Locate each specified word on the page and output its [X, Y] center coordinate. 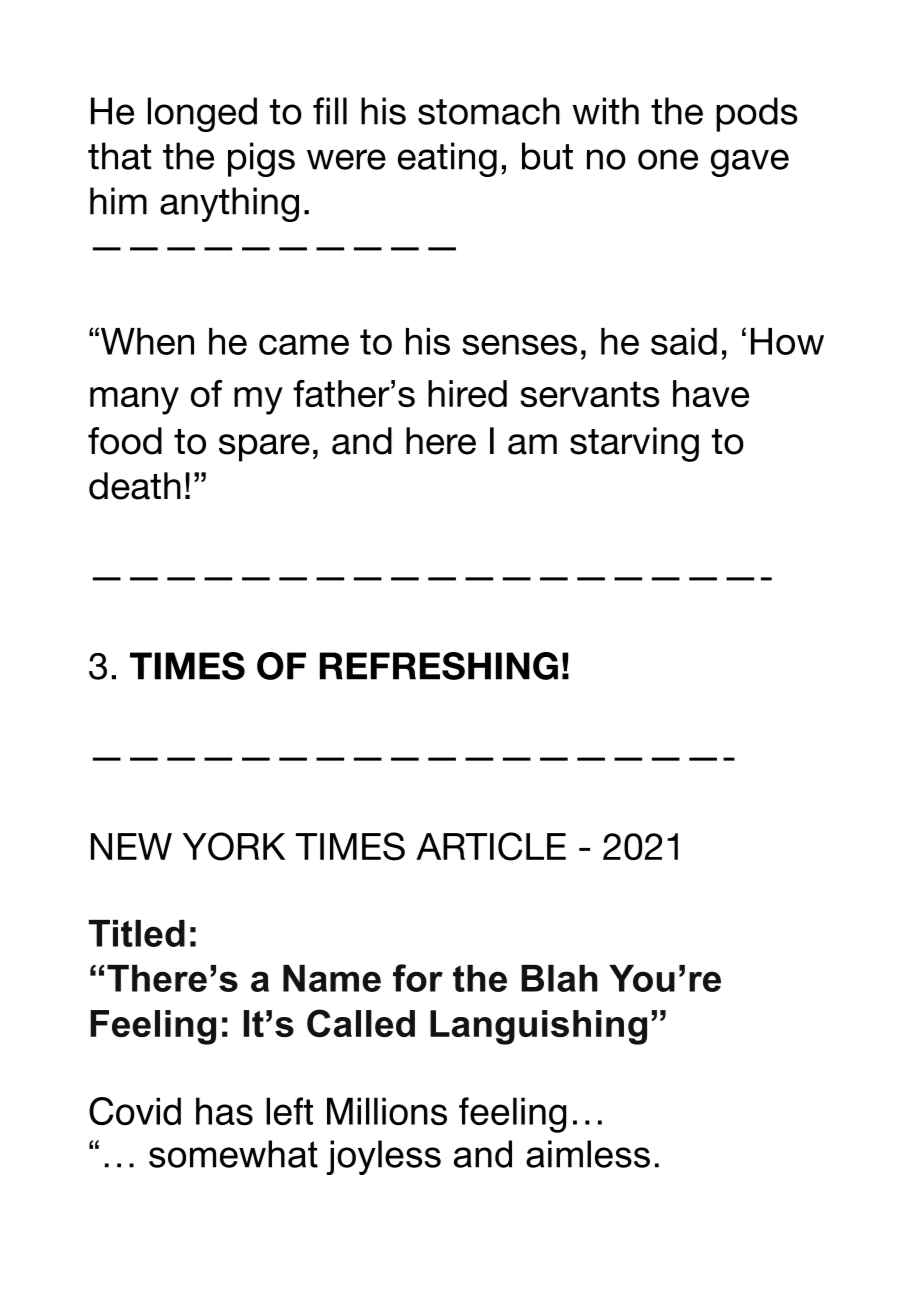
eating [447, 159]
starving [634, 444]
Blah [559, 978]
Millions [387, 1111]
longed [202, 114]
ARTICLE [491, 846]
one [668, 159]
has [224, 1111]
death [135, 486]
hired [467, 393]
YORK [234, 846]
